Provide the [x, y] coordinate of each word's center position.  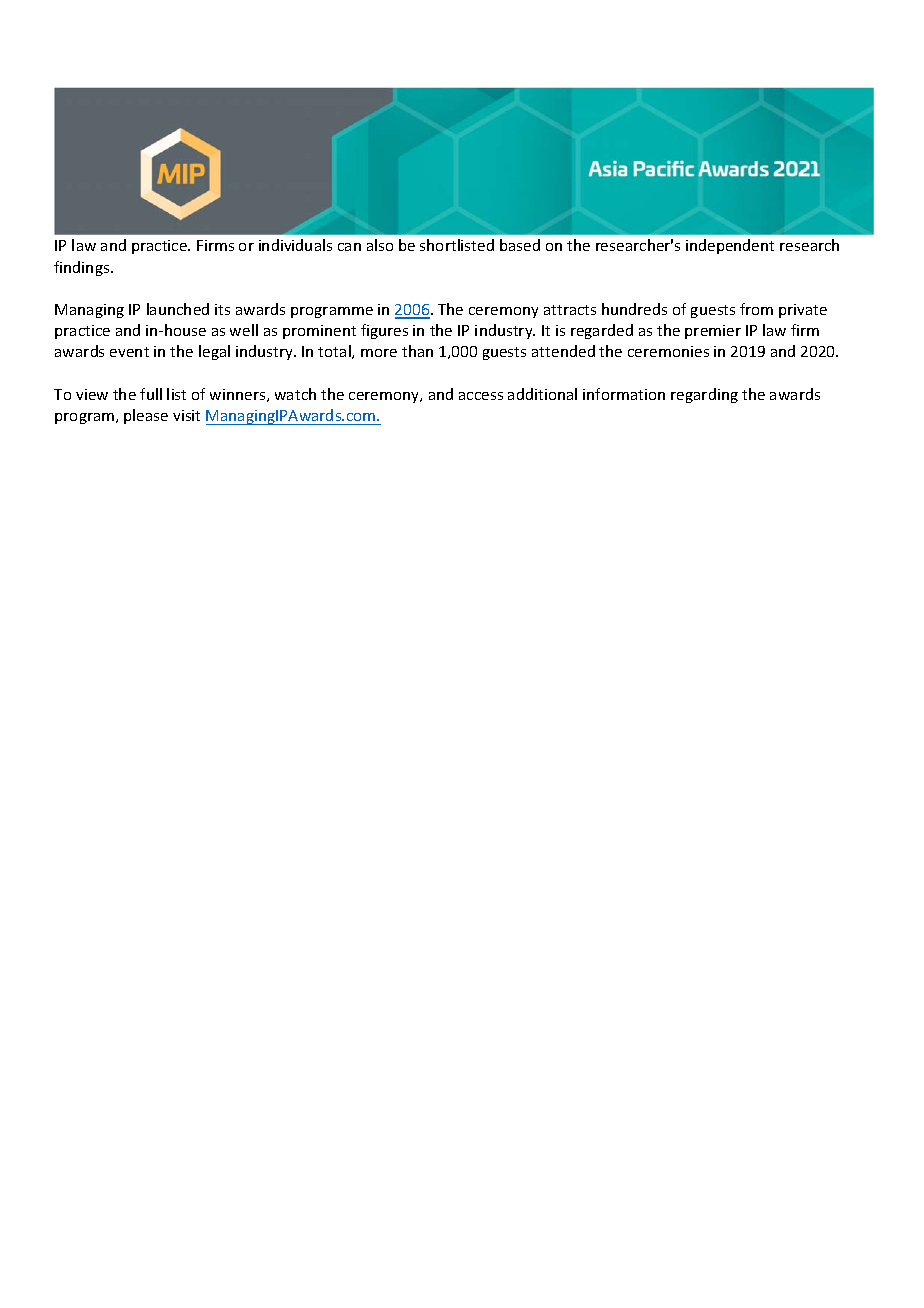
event [129, 352]
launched [178, 309]
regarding [704, 395]
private [803, 311]
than [417, 351]
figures [384, 331]
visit [186, 415]
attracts [570, 310]
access [481, 396]
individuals [295, 245]
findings [83, 268]
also [380, 245]
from [756, 309]
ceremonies [668, 351]
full [151, 394]
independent [730, 246]
